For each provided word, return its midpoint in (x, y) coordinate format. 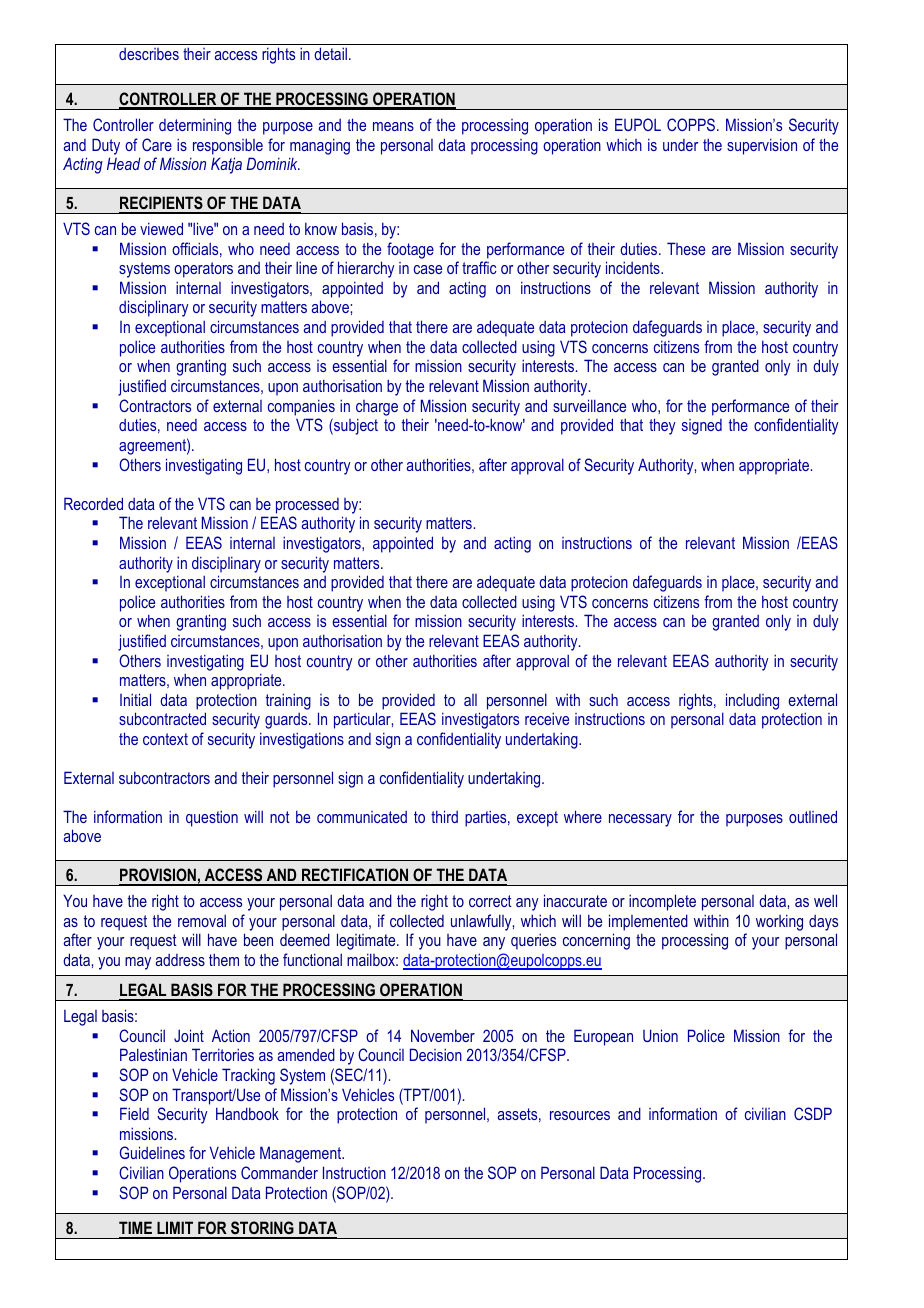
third (444, 816)
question (212, 818)
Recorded (93, 503)
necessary (640, 820)
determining (195, 127)
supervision (762, 146)
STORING (262, 1229)
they (662, 426)
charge (377, 408)
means (393, 126)
